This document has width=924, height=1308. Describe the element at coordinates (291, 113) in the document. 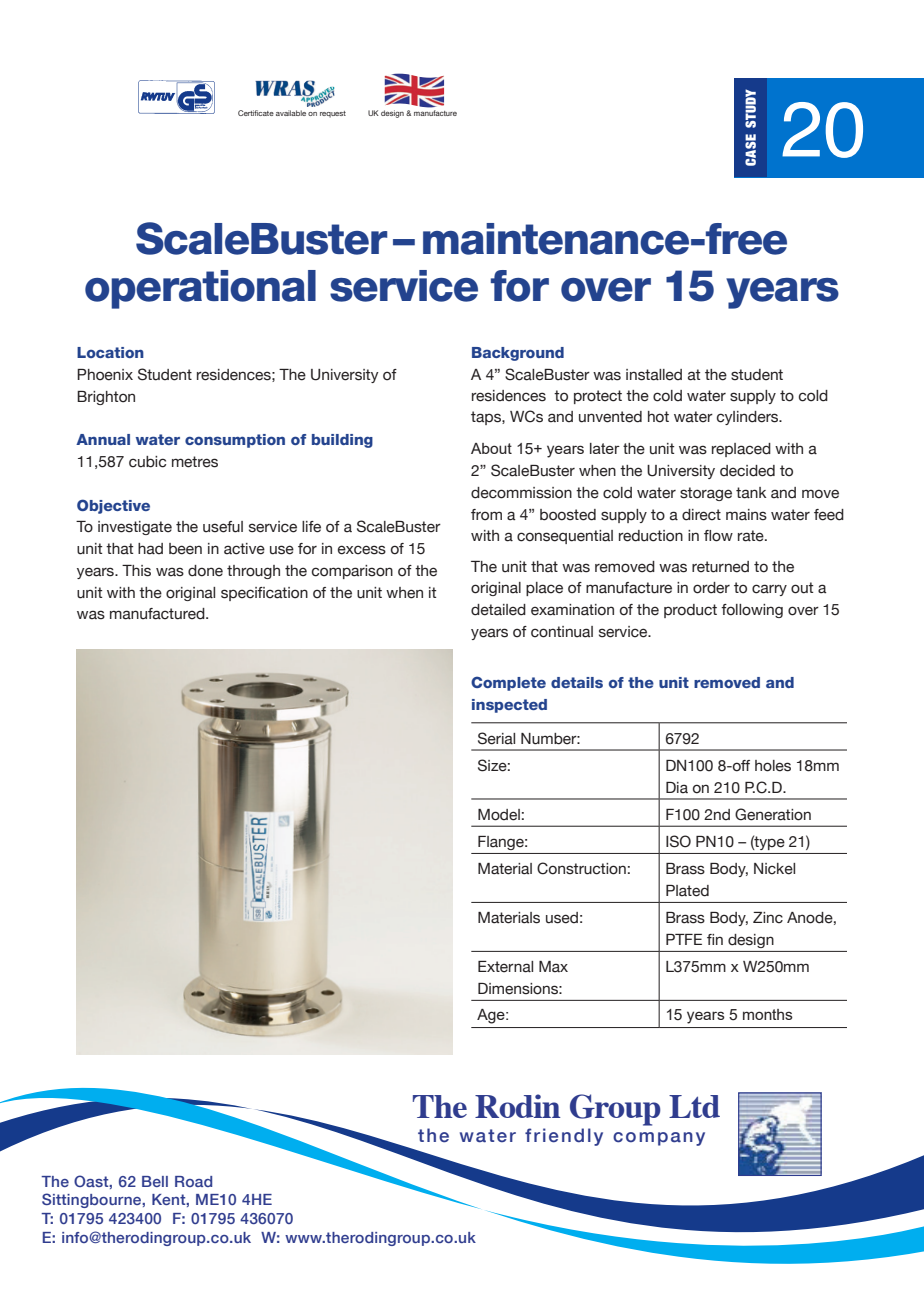

I see `available` at that location.
